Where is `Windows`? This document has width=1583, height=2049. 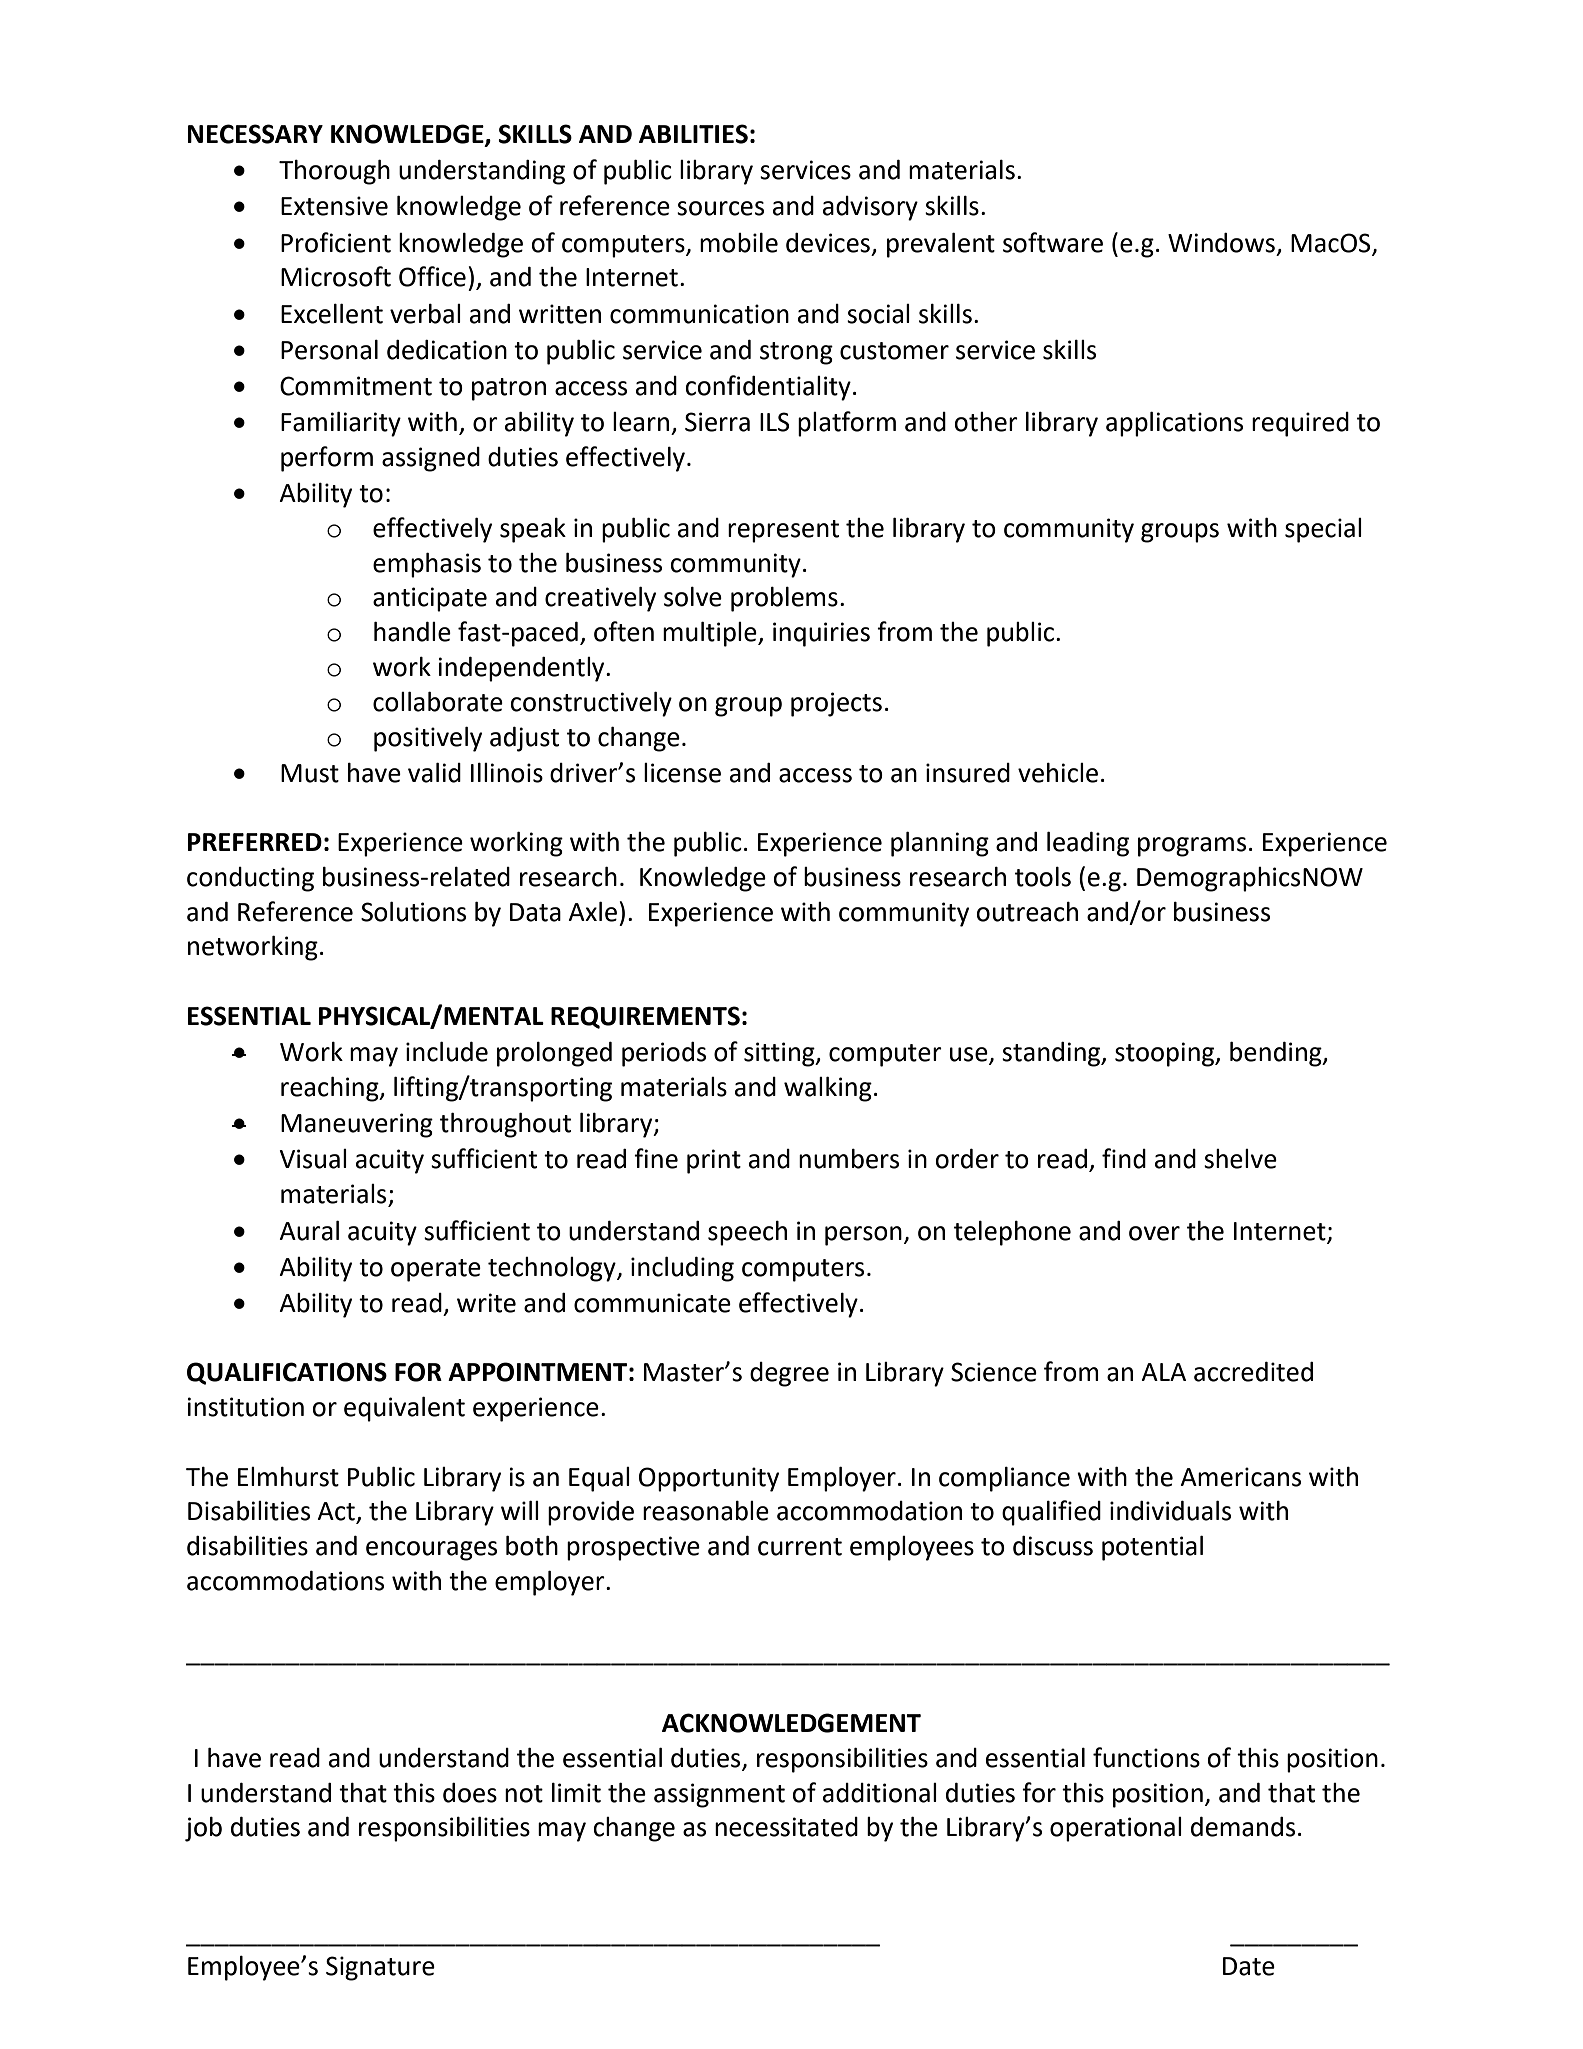
Windows is located at coordinates (1221, 243).
